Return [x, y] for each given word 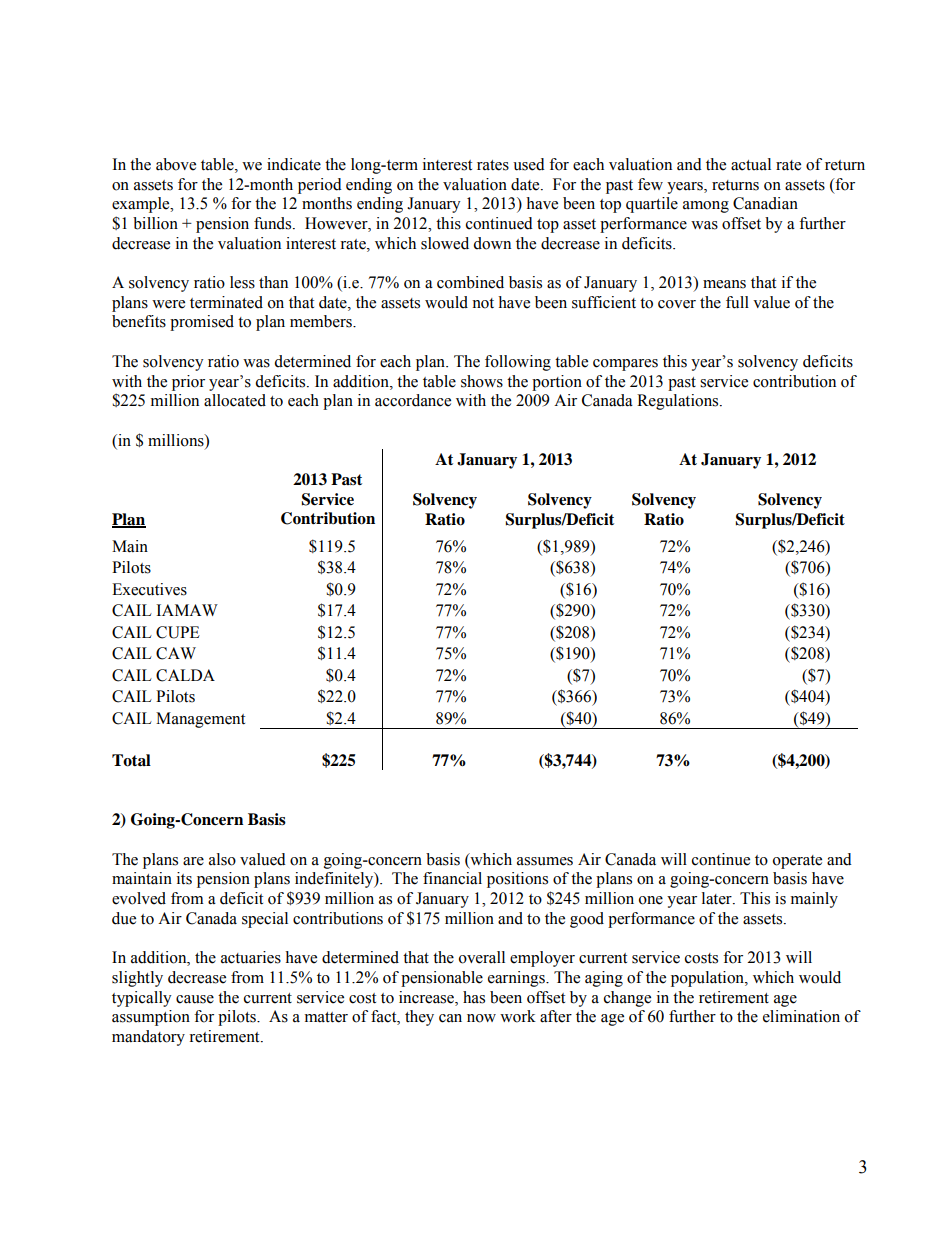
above [176, 164]
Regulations [679, 402]
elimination [801, 1016]
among [706, 207]
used [529, 164]
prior [188, 383]
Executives [149, 589]
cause [195, 999]
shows [482, 381]
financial [452, 878]
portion [557, 383]
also [222, 859]
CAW [176, 653]
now [481, 1018]
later [718, 898]
